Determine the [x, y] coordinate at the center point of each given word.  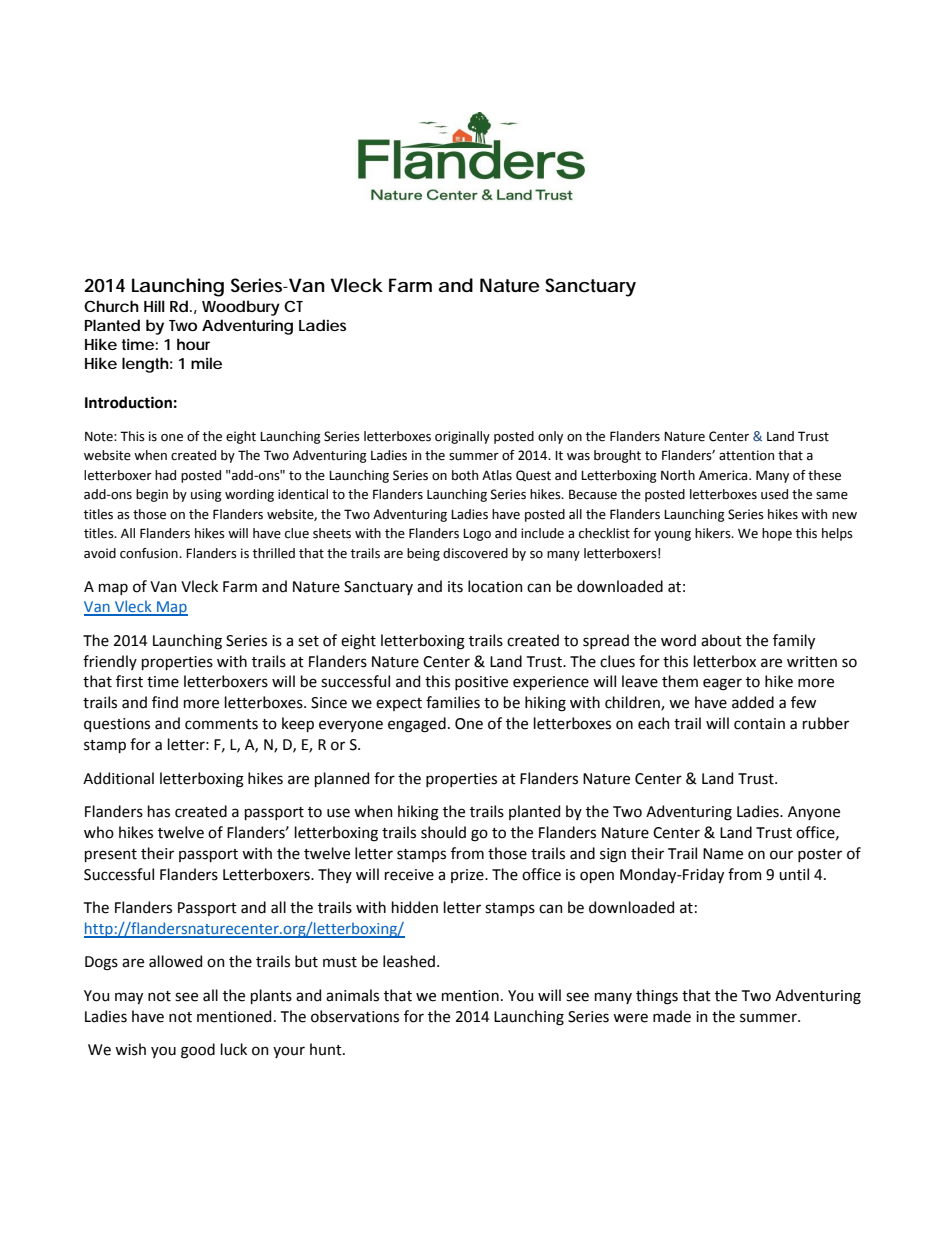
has [159, 811]
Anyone [814, 813]
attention [746, 455]
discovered [475, 553]
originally [462, 437]
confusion [150, 553]
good [198, 1051]
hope [777, 534]
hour [193, 344]
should [443, 832]
